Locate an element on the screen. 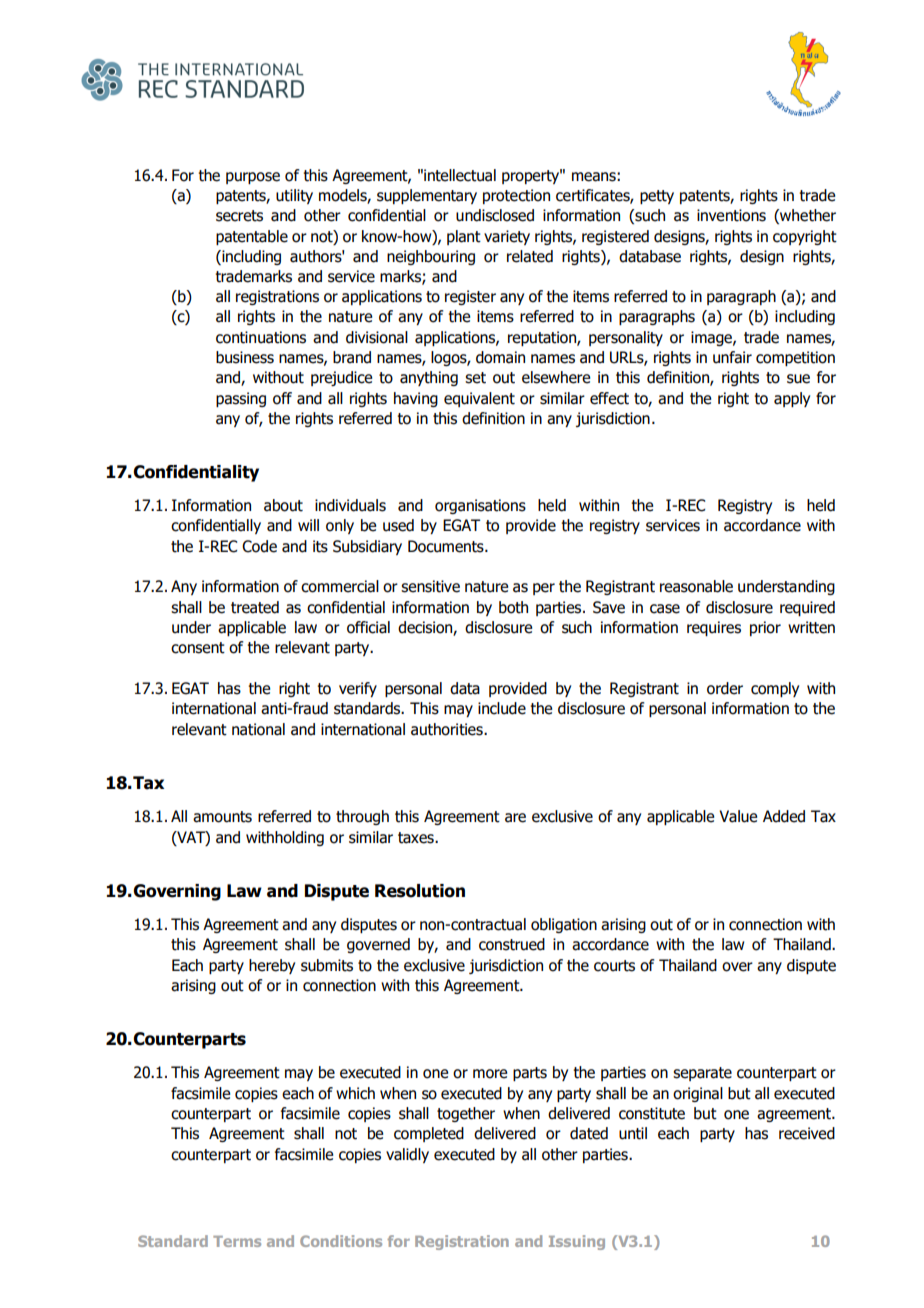 Image resolution: width=924 pixels, height=1308 pixels. received is located at coordinates (807, 1133).
